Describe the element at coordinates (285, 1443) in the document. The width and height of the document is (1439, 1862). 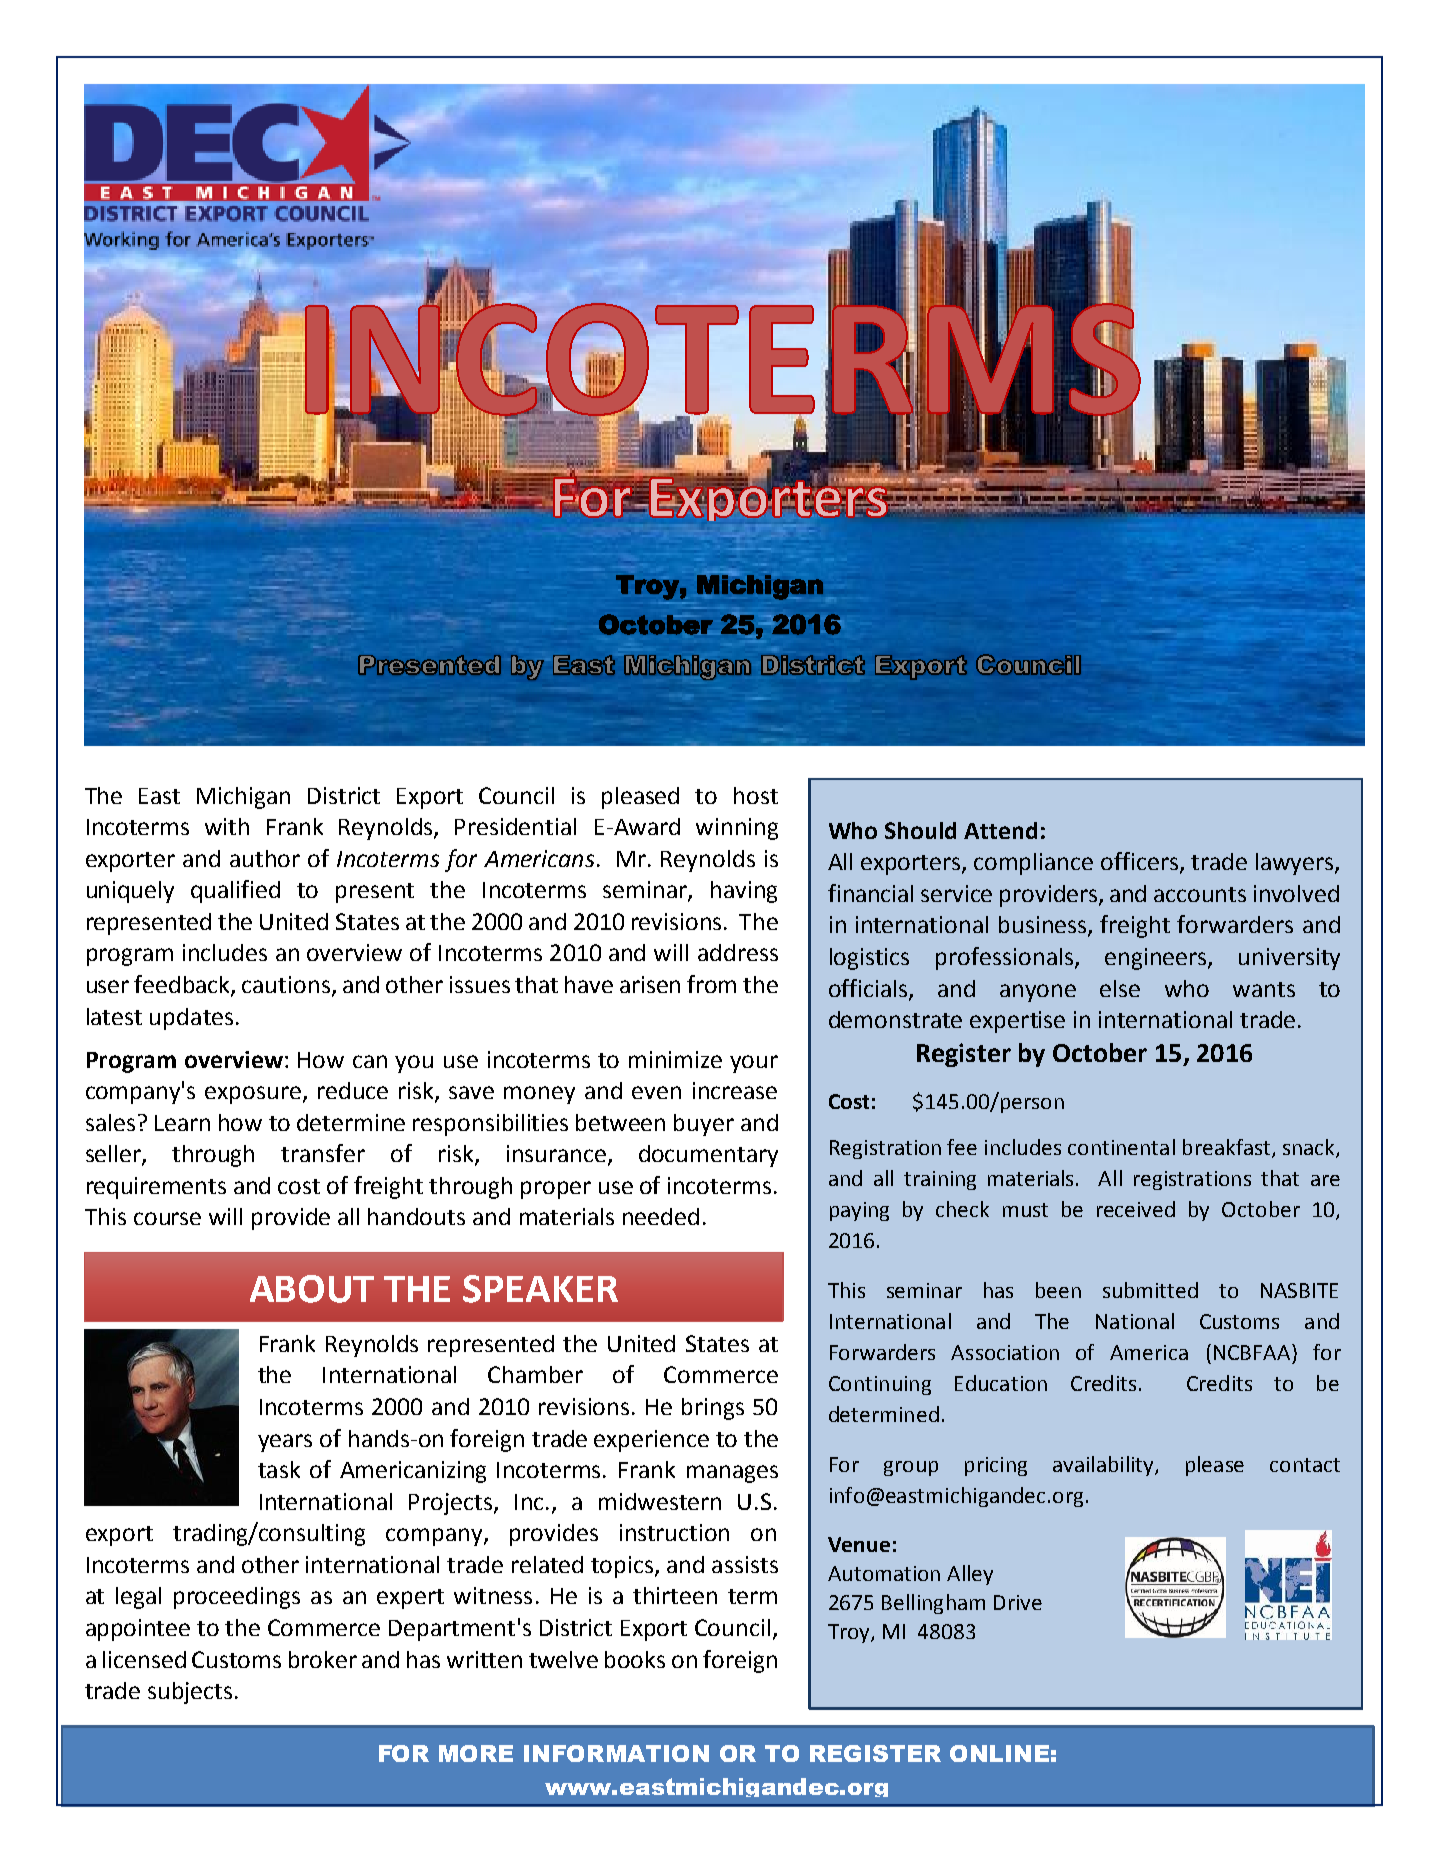
I see `years` at that location.
